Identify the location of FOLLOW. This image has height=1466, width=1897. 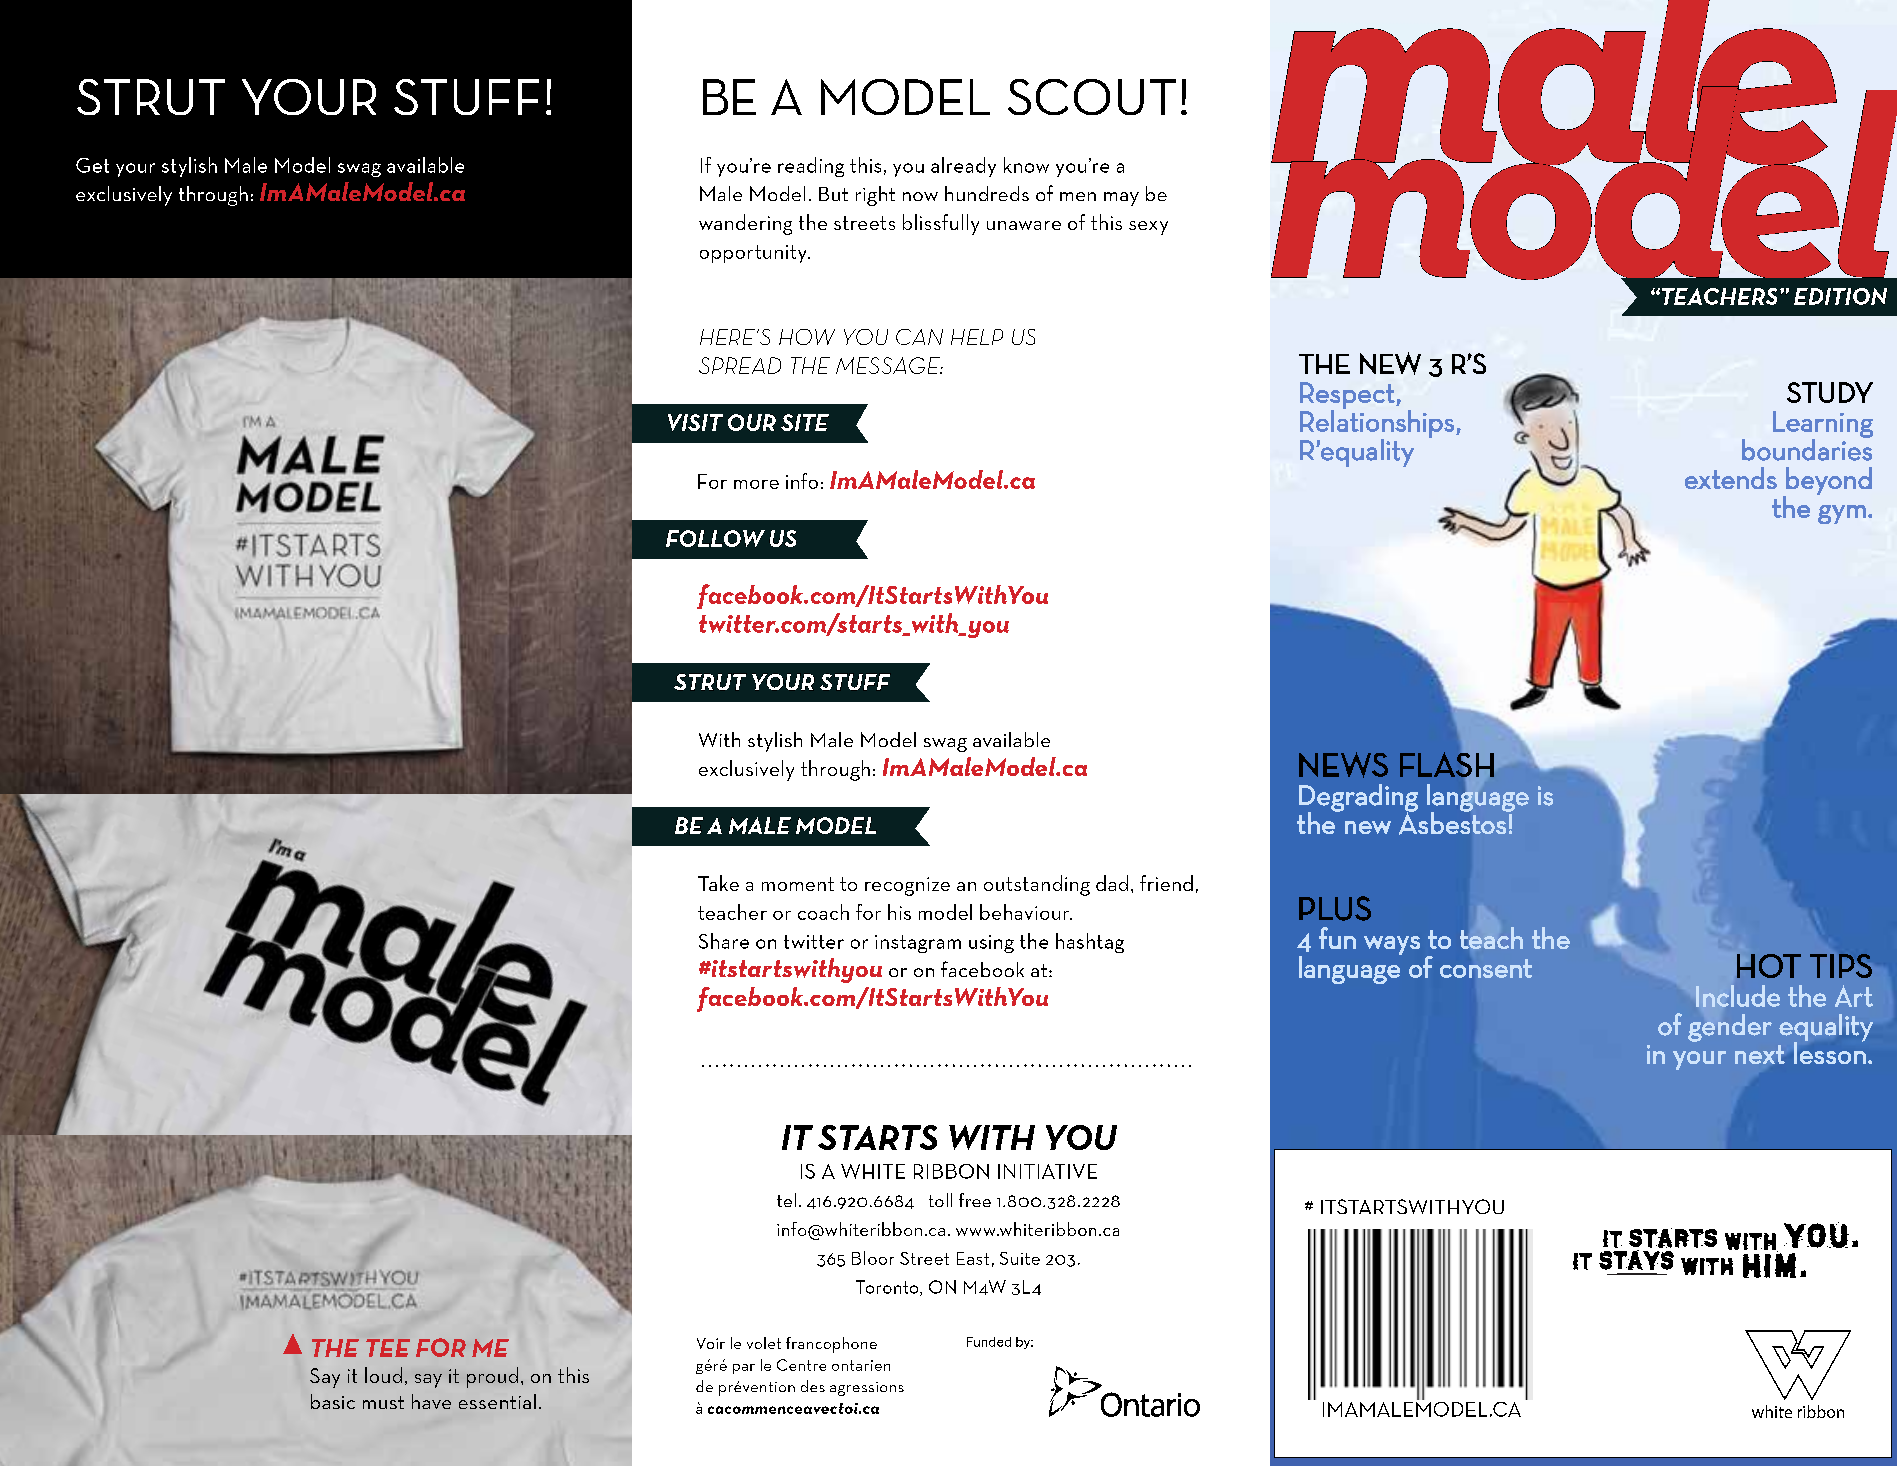
(715, 538).
